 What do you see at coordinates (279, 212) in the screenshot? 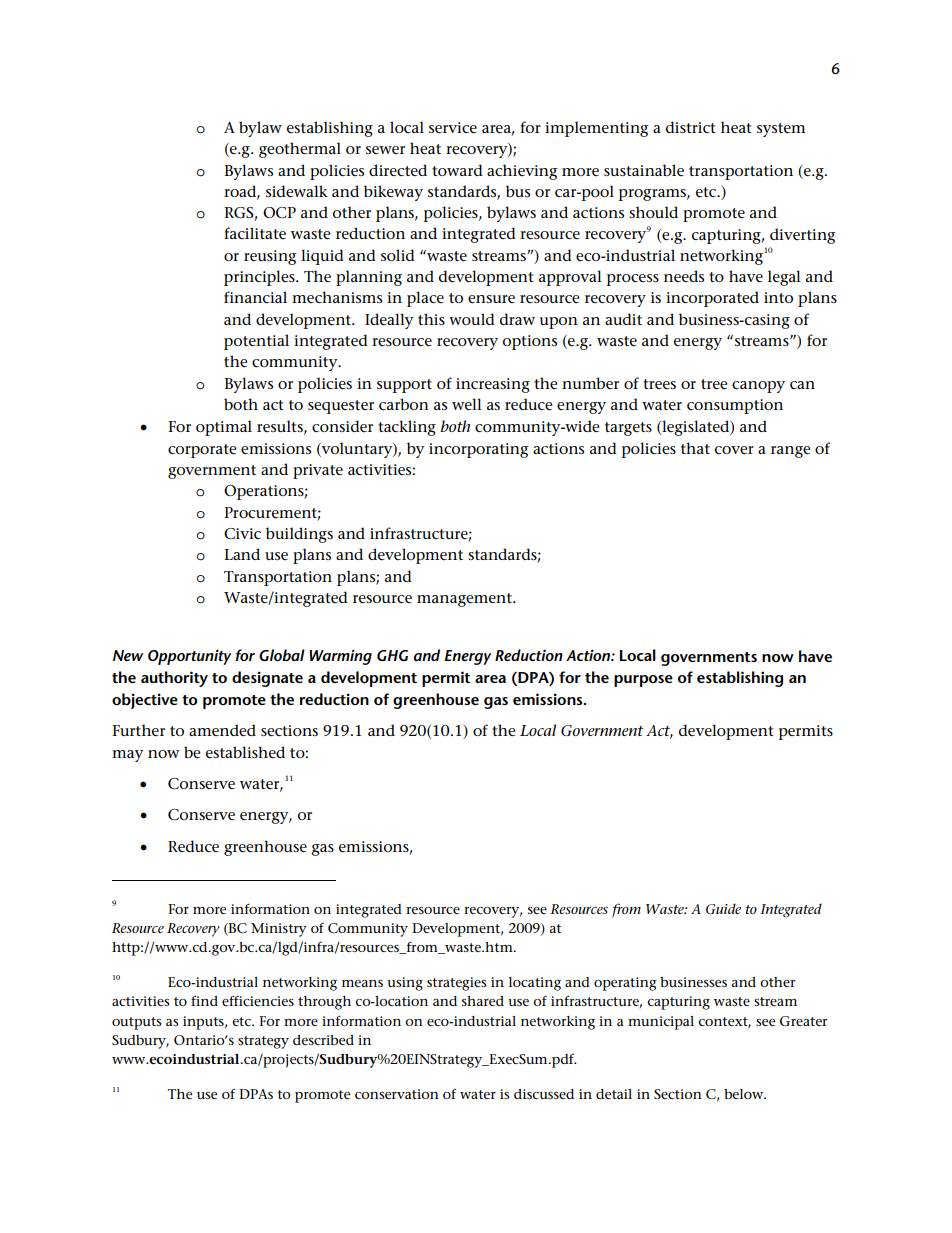
I see `OCP` at bounding box center [279, 212].
